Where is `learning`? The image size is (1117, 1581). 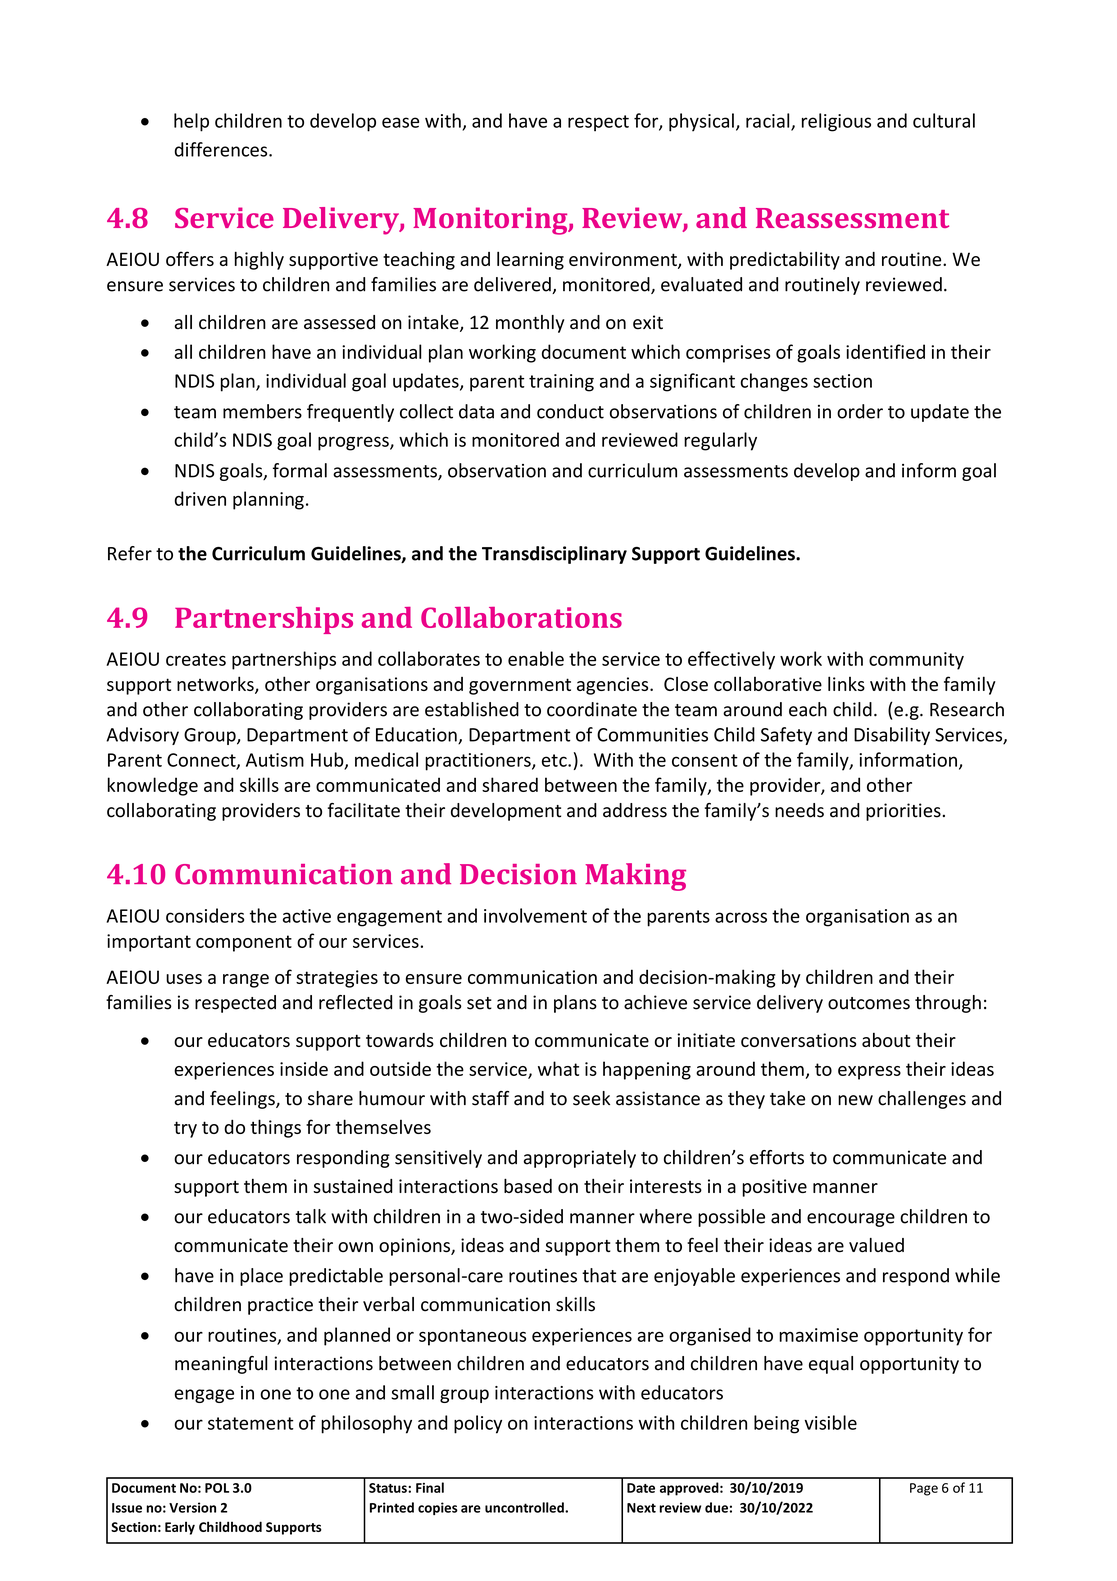
learning is located at coordinates (530, 260).
